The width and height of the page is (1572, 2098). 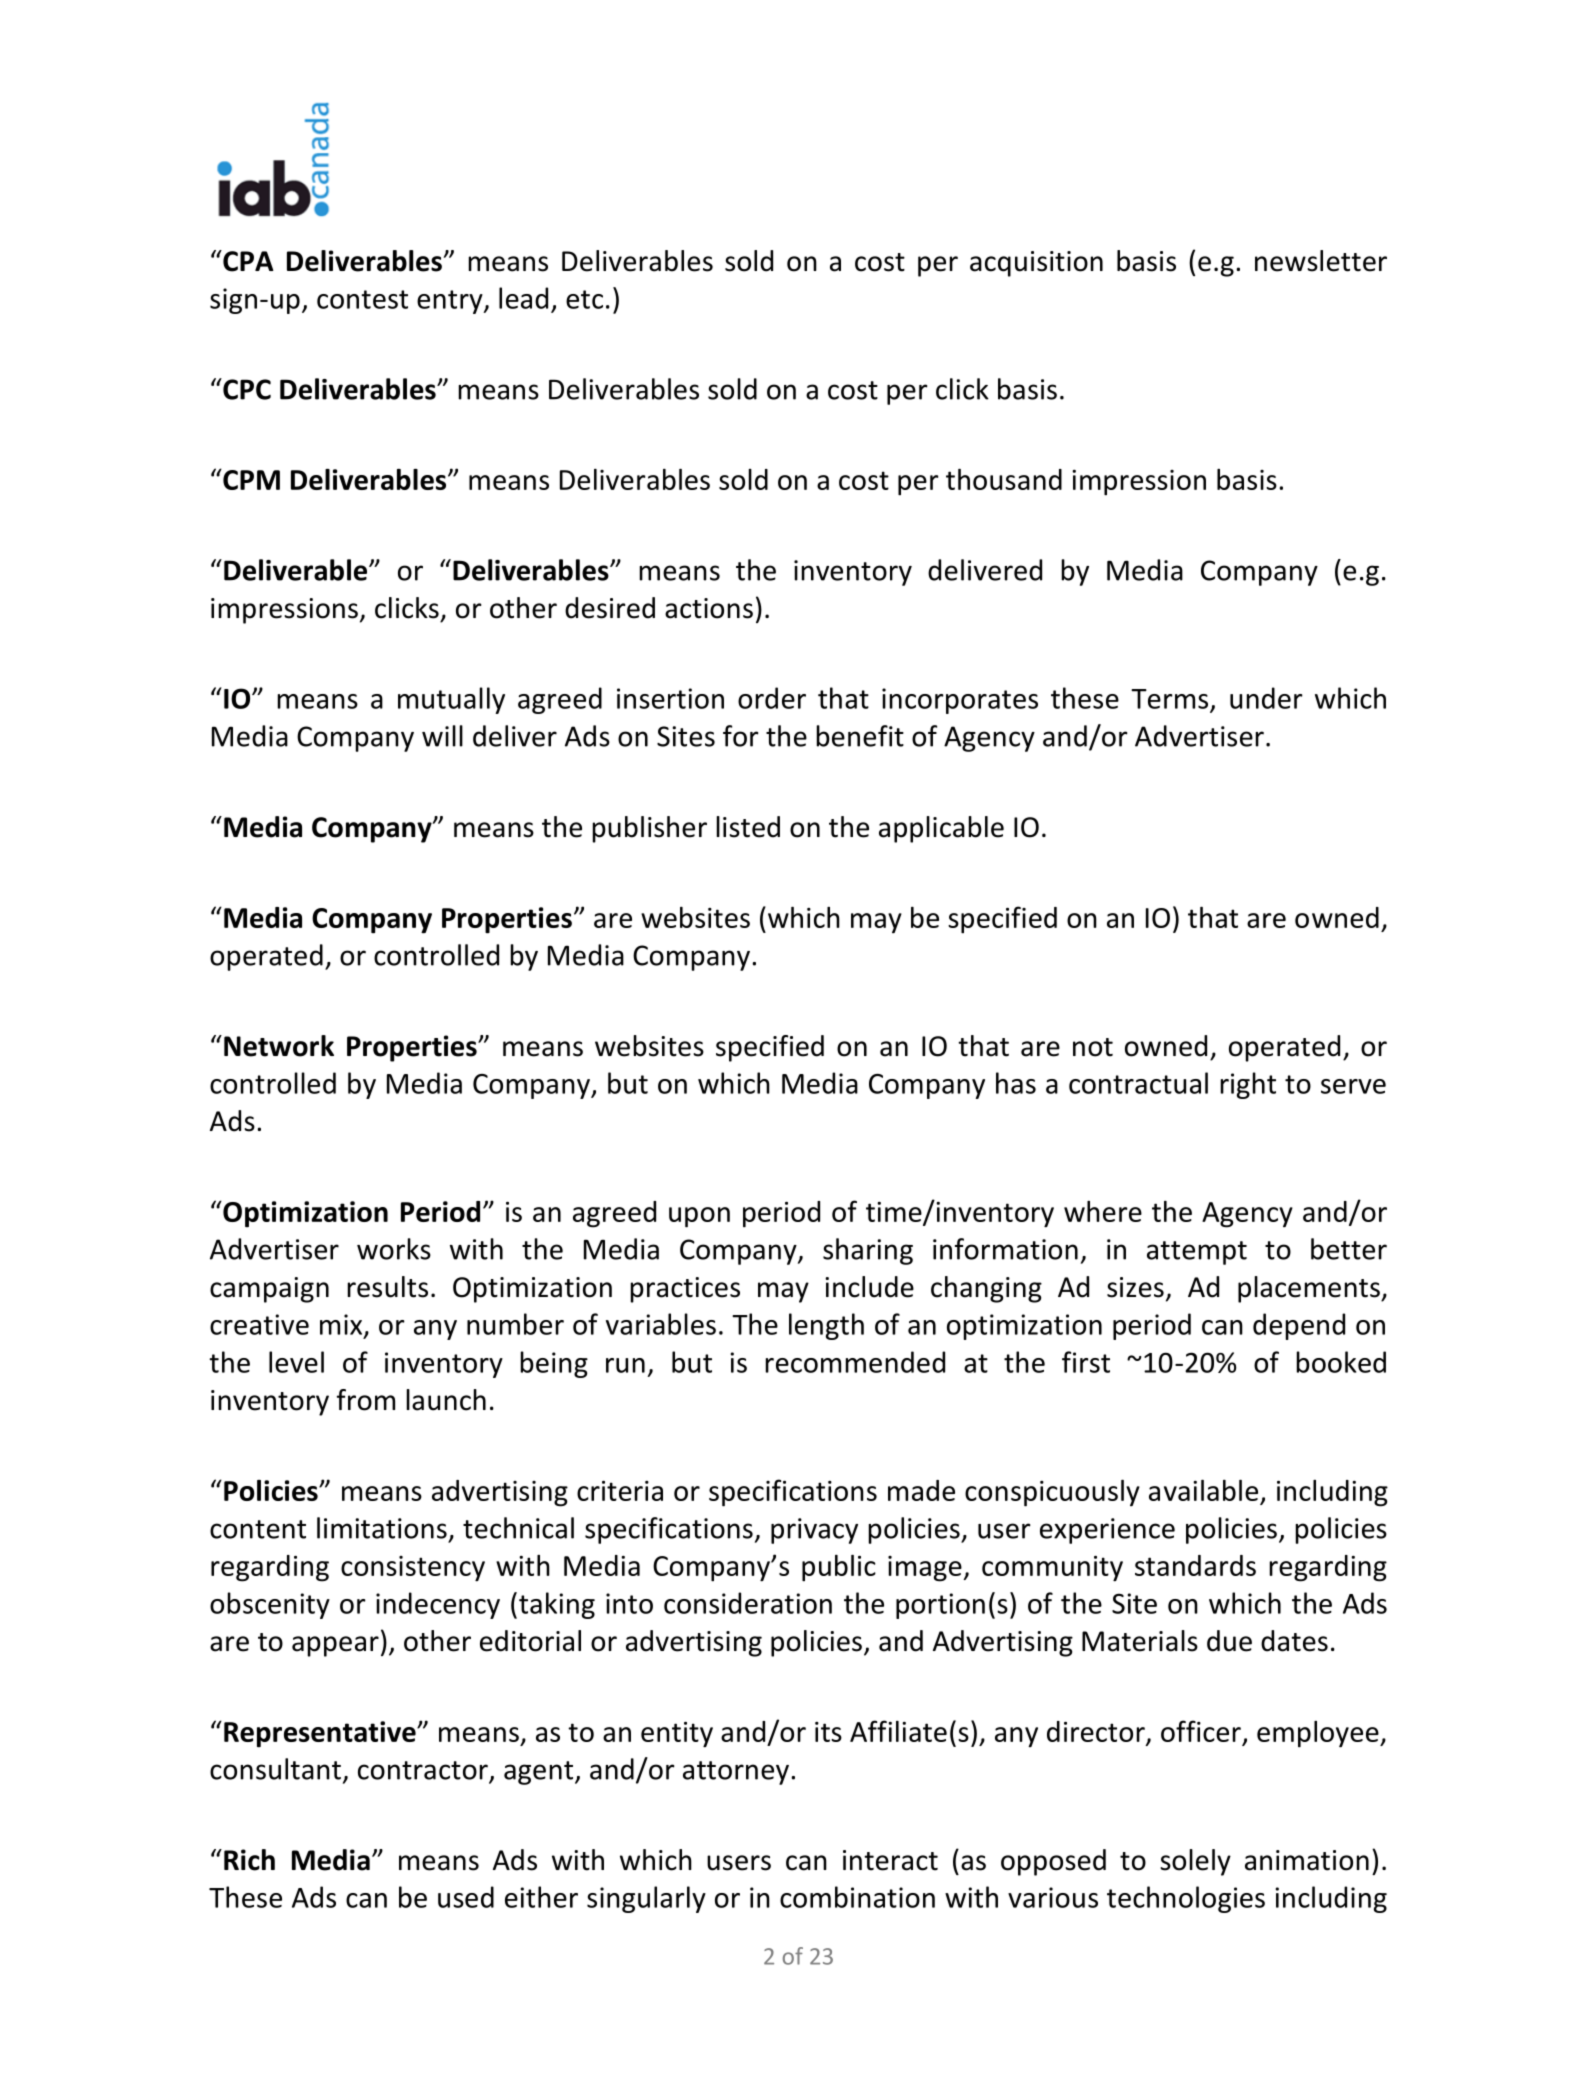 What do you see at coordinates (342, 1325) in the page?
I see `mix` at bounding box center [342, 1325].
